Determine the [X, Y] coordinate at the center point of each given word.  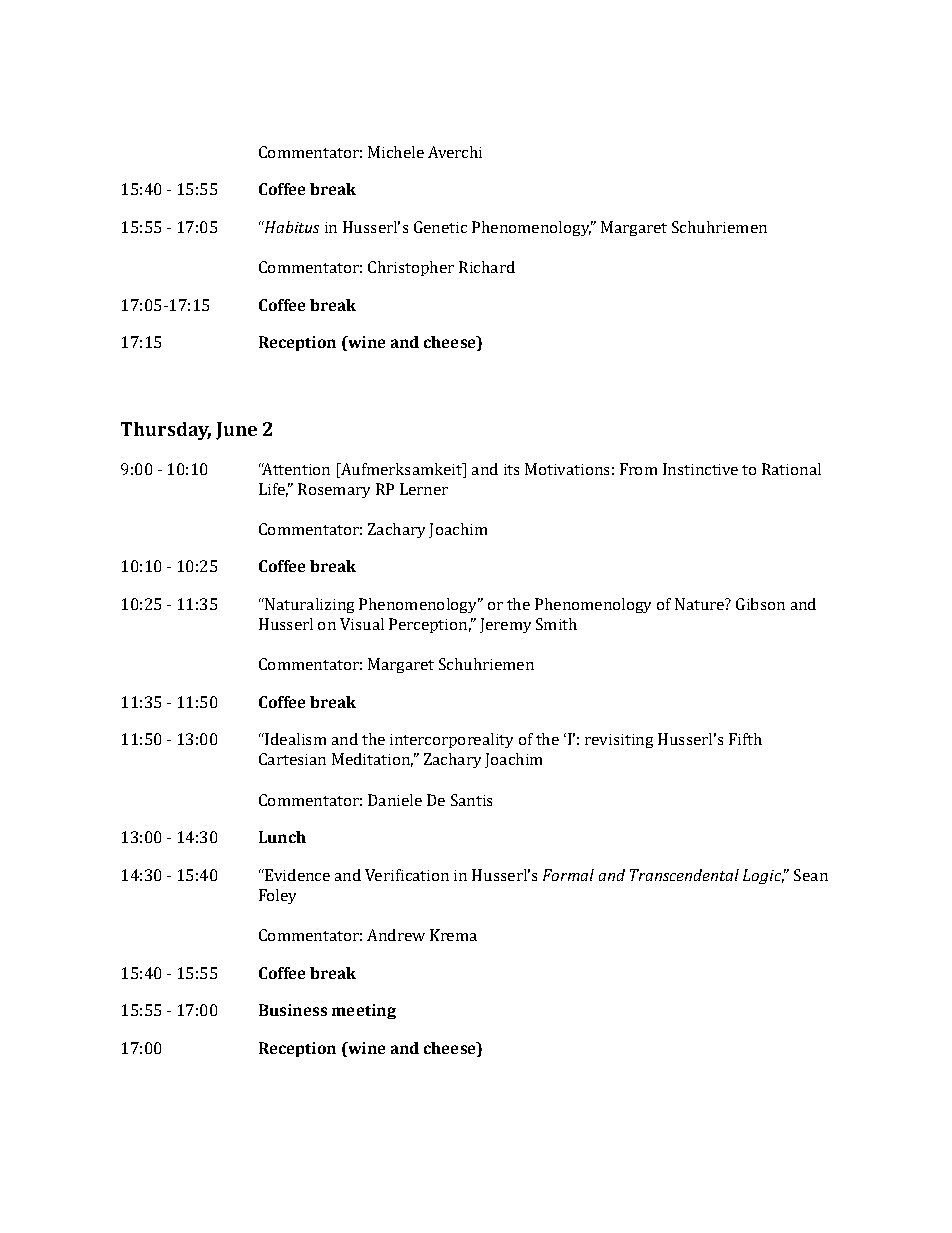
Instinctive [700, 469]
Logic [763, 876]
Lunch [282, 837]
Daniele [395, 800]
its [511, 469]
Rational [791, 469]
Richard [487, 267]
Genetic [440, 227]
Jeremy [505, 625]
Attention [295, 469]
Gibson [760, 604]
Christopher [411, 268]
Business [293, 1010]
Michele [396, 152]
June [236, 431]
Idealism [294, 739]
